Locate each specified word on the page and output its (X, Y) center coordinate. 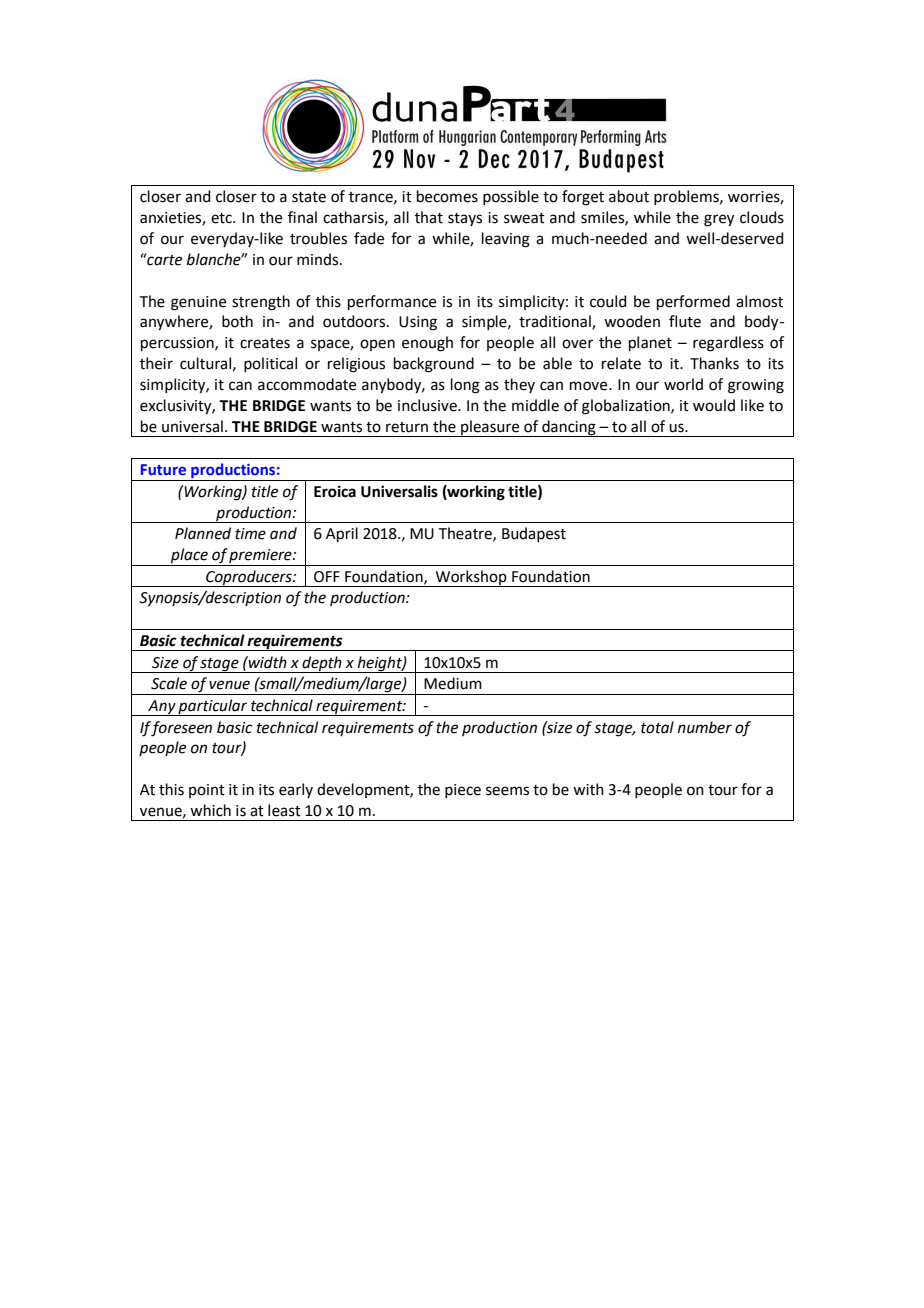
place (189, 557)
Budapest (534, 534)
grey (719, 220)
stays (465, 219)
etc (222, 218)
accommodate (307, 384)
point (207, 791)
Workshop (471, 578)
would (714, 405)
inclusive (428, 405)
